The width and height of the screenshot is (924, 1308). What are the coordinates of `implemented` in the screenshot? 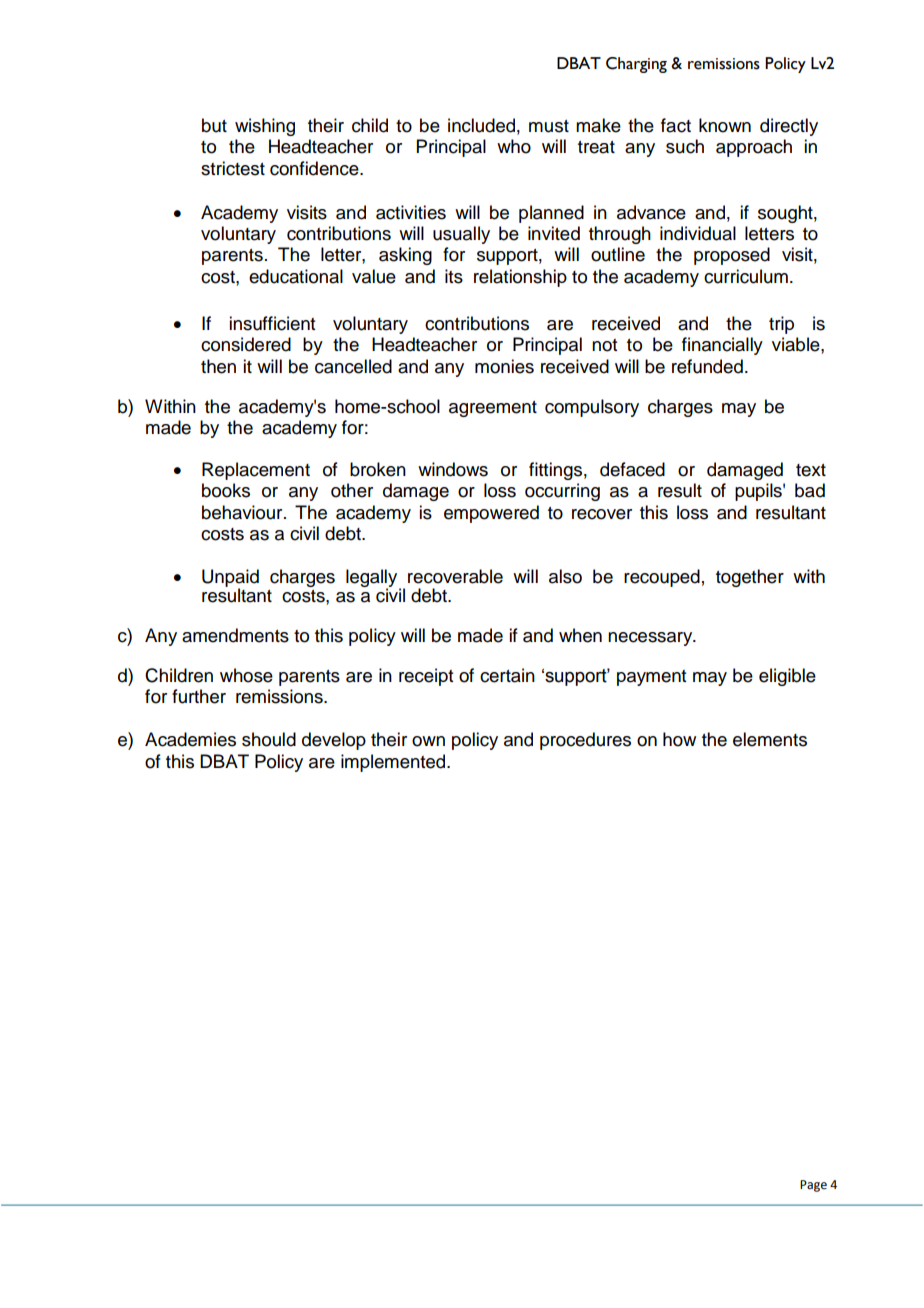 It's located at (393, 763).
